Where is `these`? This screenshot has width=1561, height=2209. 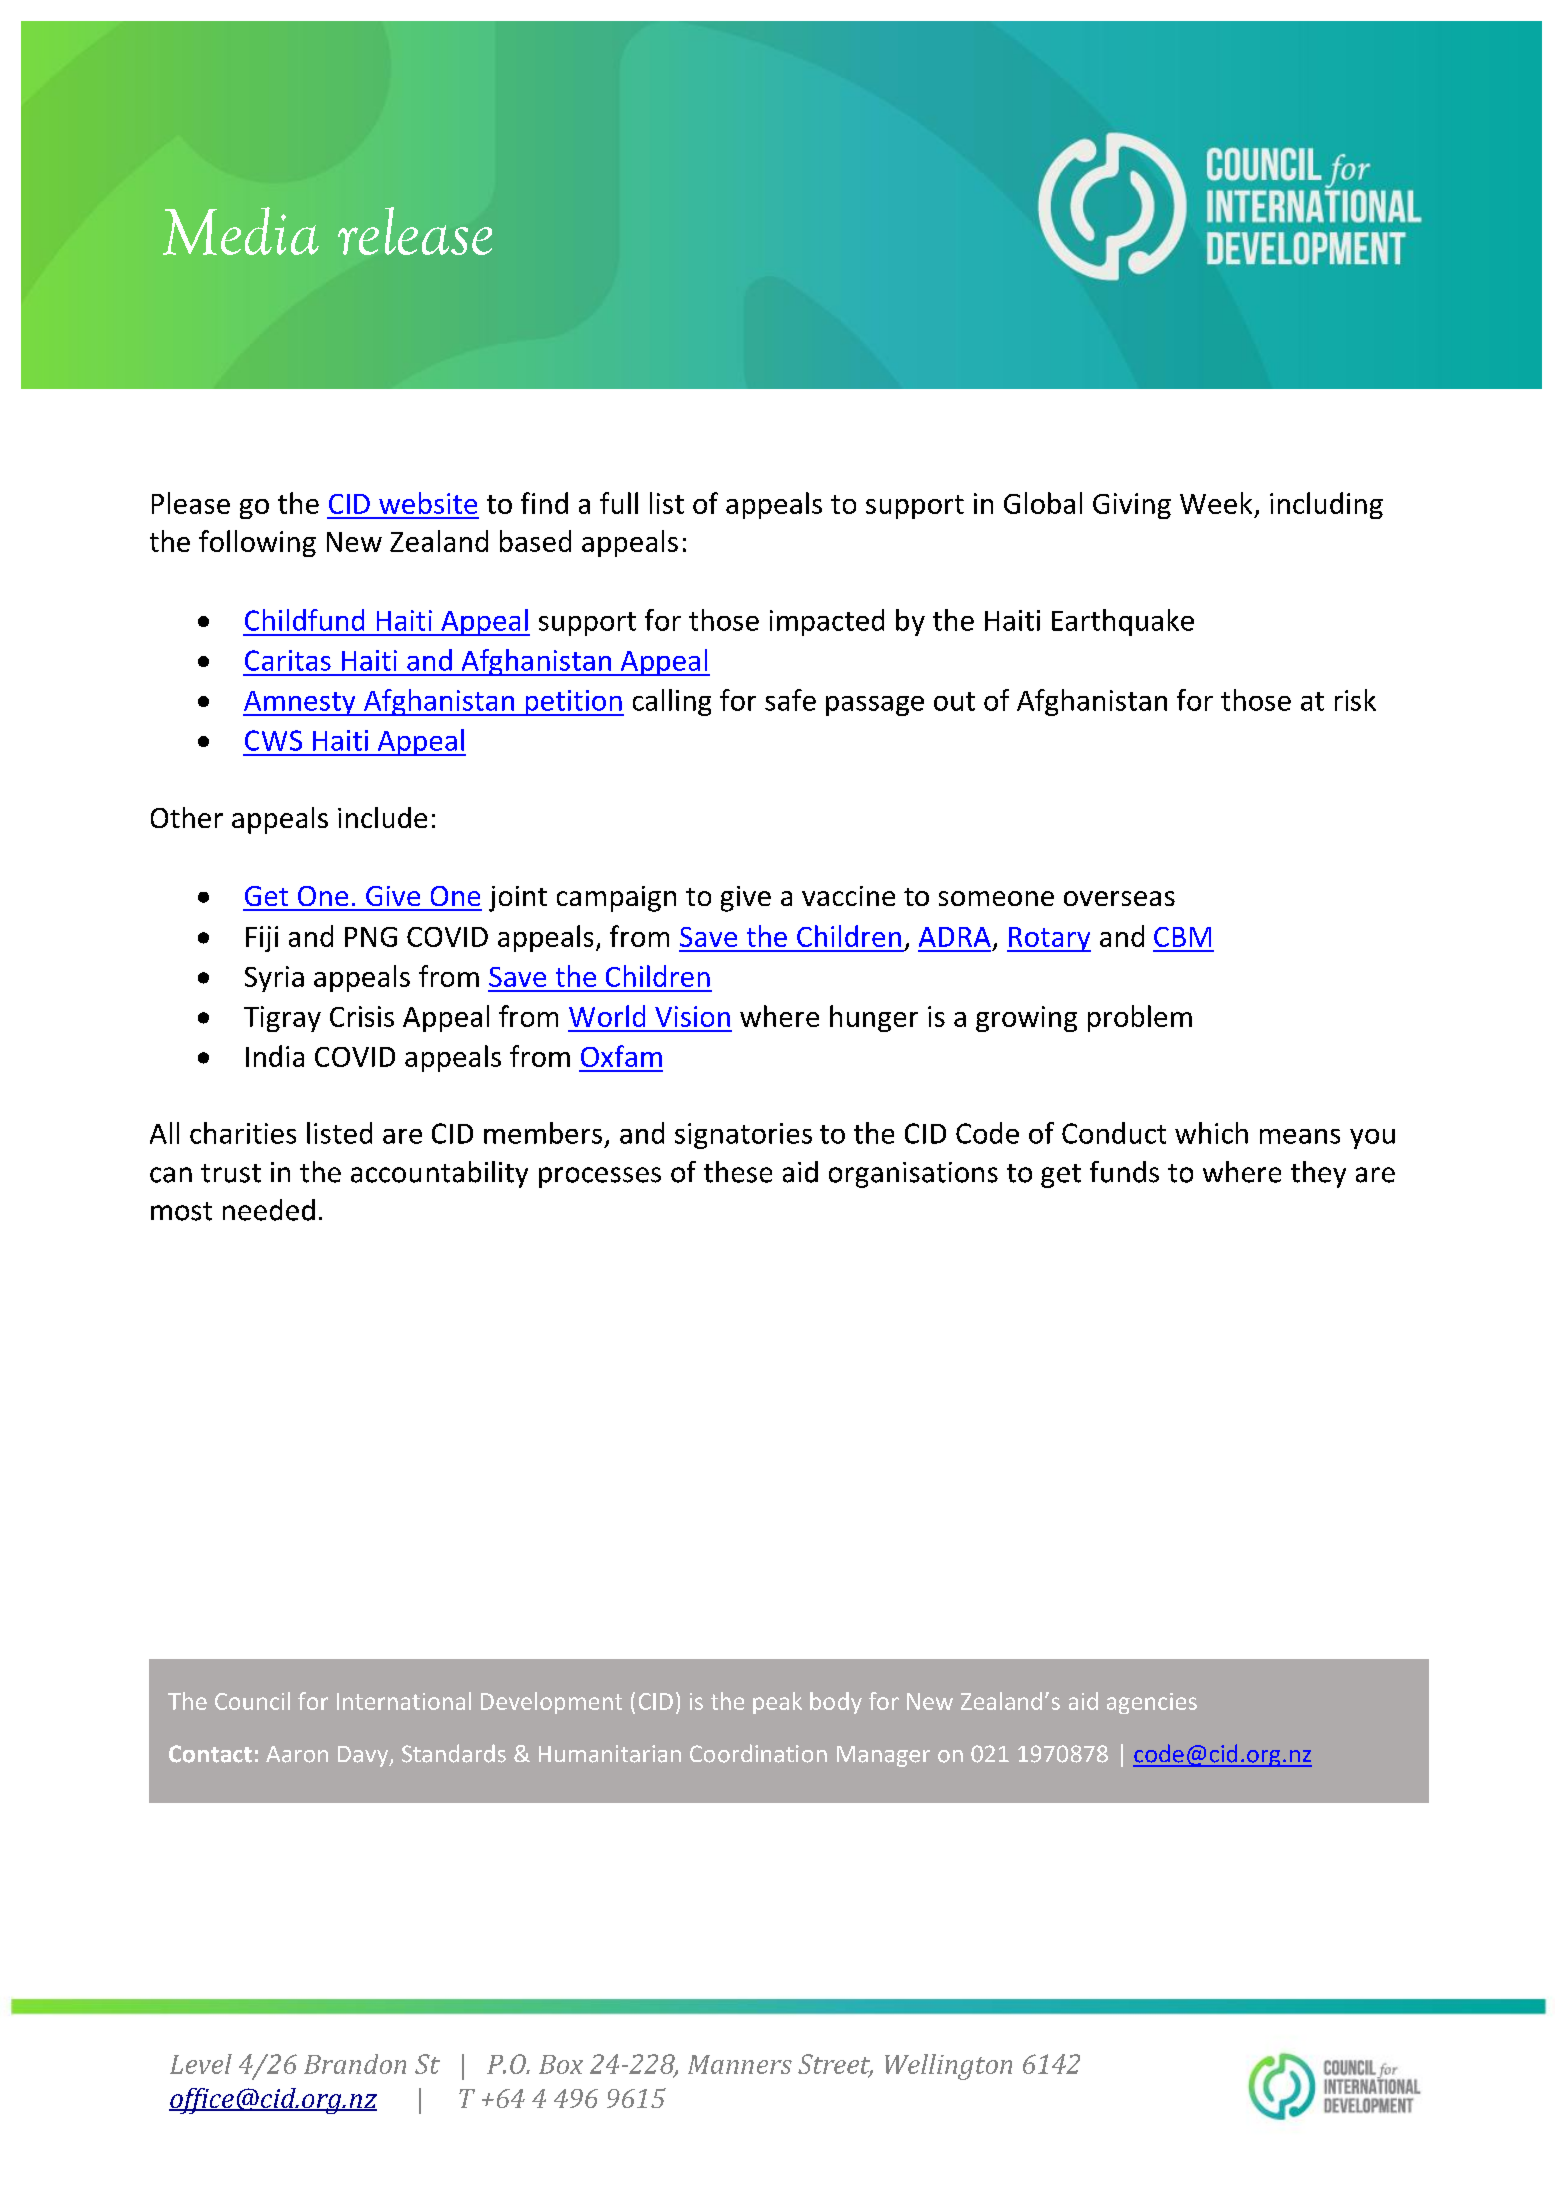
these is located at coordinates (738, 1172).
